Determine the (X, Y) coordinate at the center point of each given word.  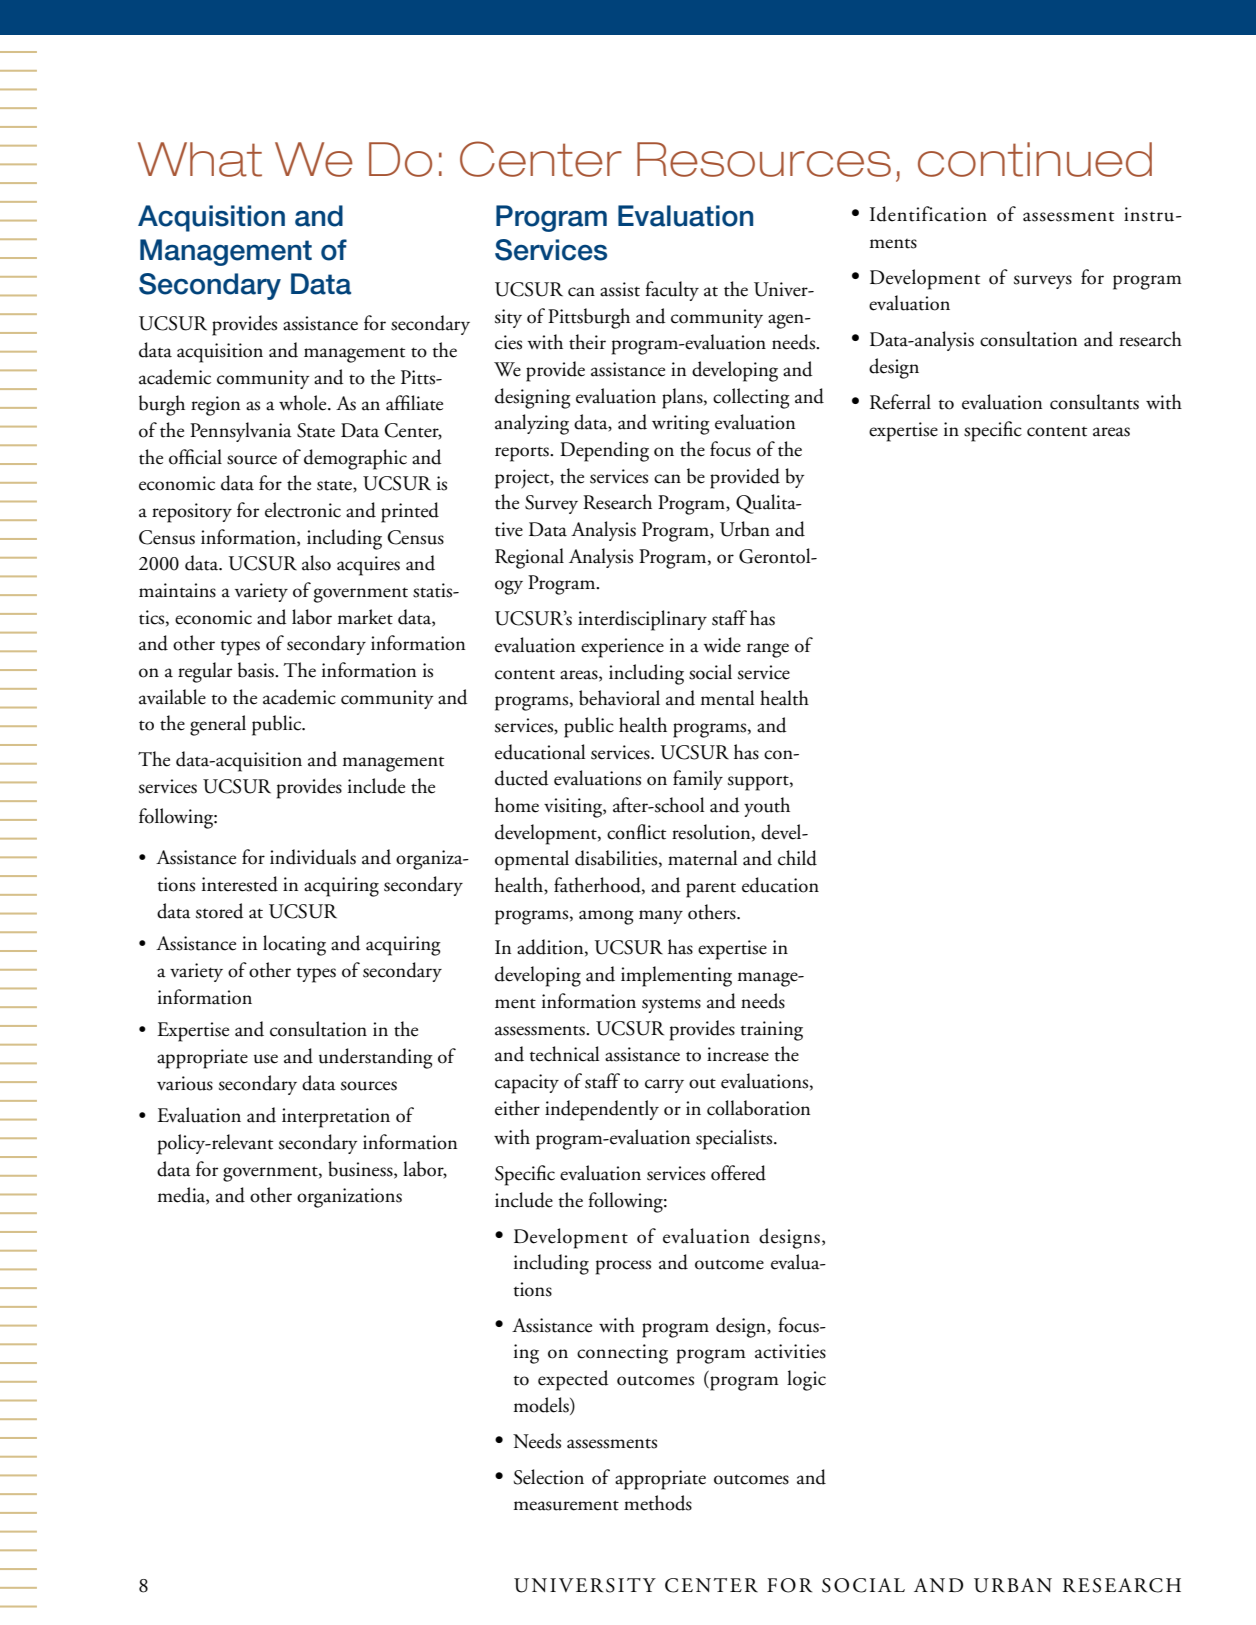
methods (658, 1503)
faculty (672, 291)
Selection (549, 1477)
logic (806, 1380)
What (200, 159)
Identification (928, 214)
